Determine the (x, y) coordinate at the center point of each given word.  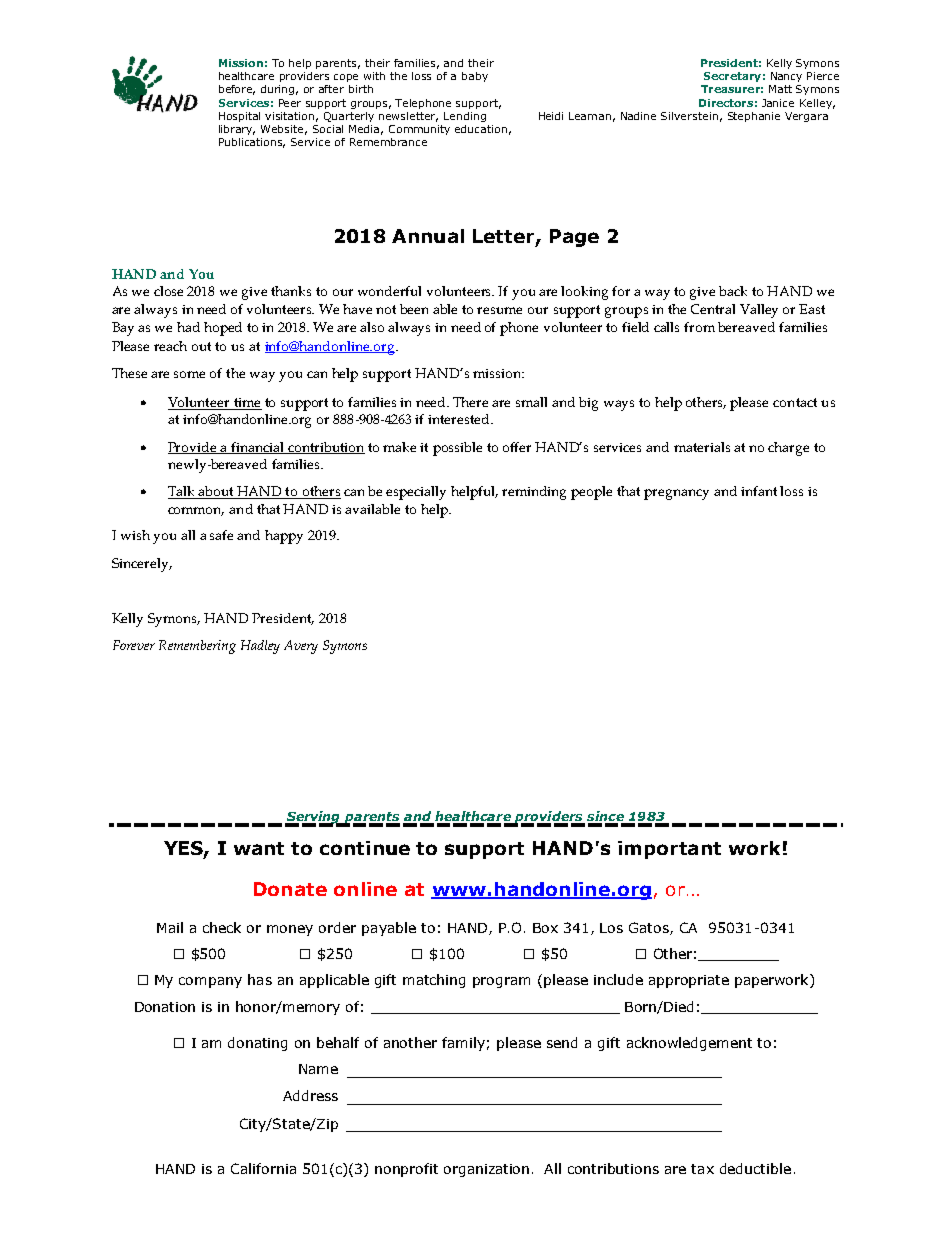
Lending (465, 117)
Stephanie (754, 117)
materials (702, 447)
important (669, 850)
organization (486, 1170)
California (263, 1168)
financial (258, 448)
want (259, 848)
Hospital (239, 117)
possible (457, 449)
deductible (755, 1168)
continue (365, 848)
